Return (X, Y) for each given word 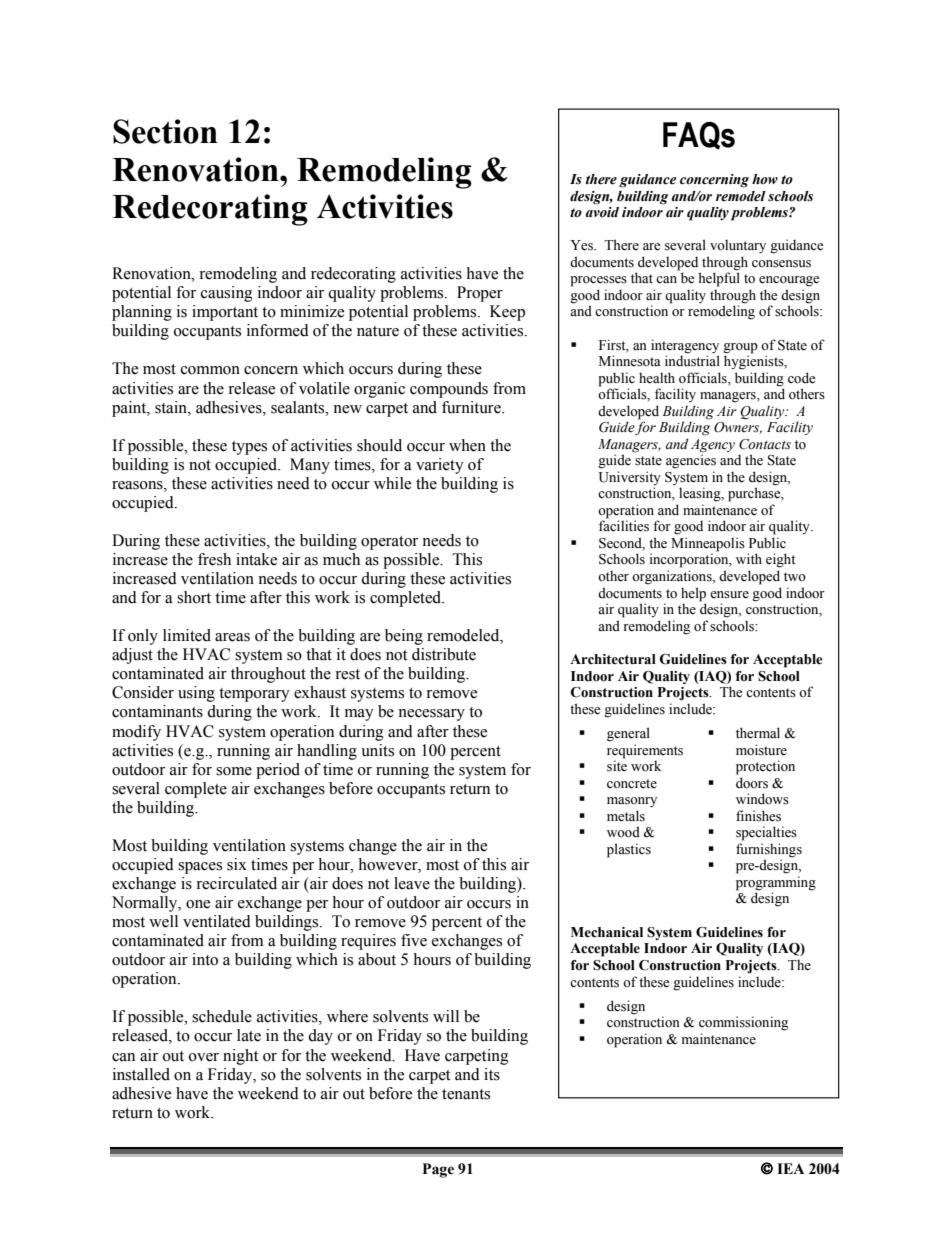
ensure (729, 595)
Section (165, 131)
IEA (790, 1168)
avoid (602, 212)
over (204, 1057)
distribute (444, 654)
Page (438, 1170)
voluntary (738, 246)
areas (232, 637)
